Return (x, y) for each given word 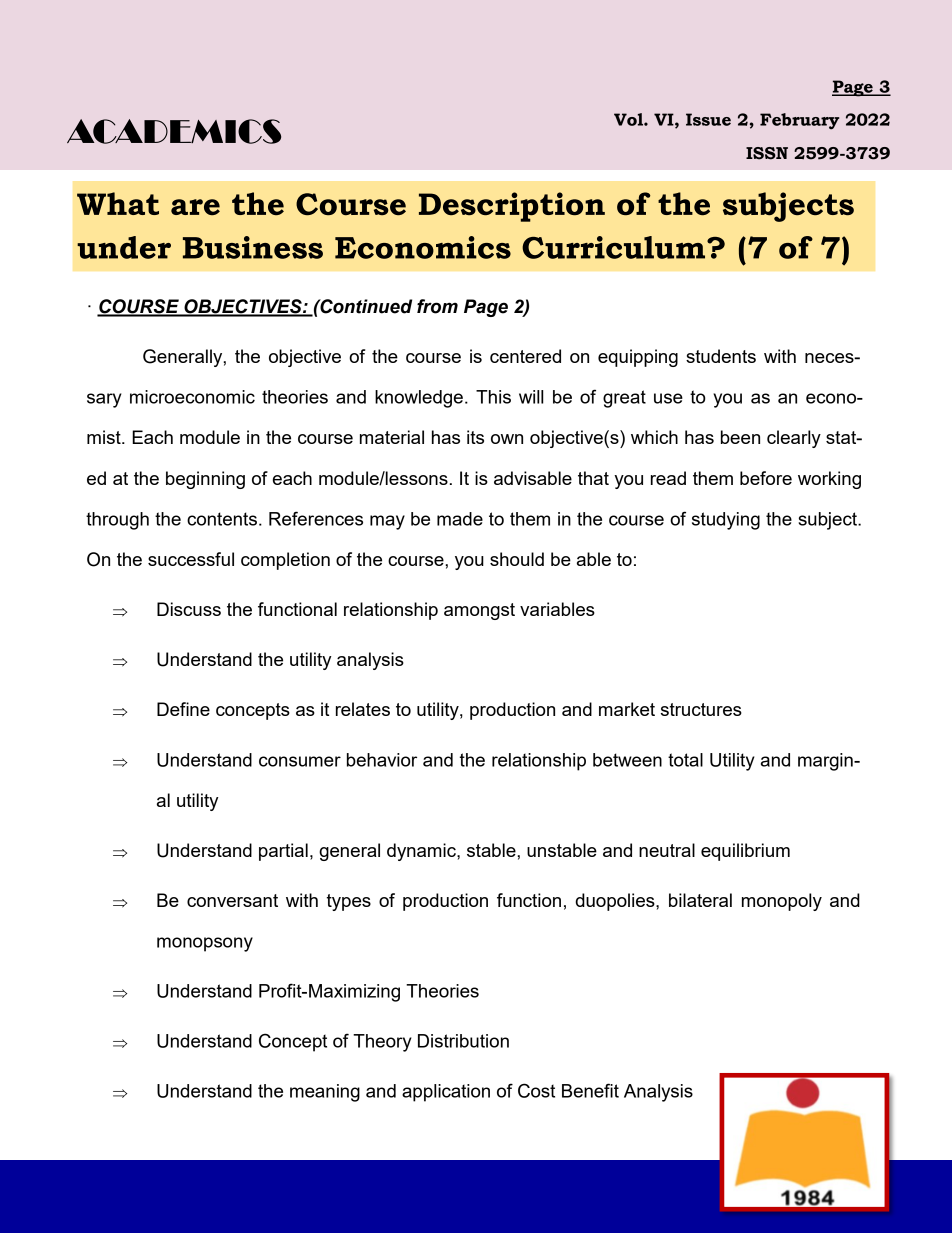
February (799, 121)
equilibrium (745, 852)
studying (726, 521)
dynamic (422, 852)
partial (283, 852)
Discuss (189, 609)
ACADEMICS (174, 131)
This (493, 397)
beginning (205, 480)
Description (512, 207)
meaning (325, 1093)
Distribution (463, 1041)
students (721, 356)
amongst (479, 611)
